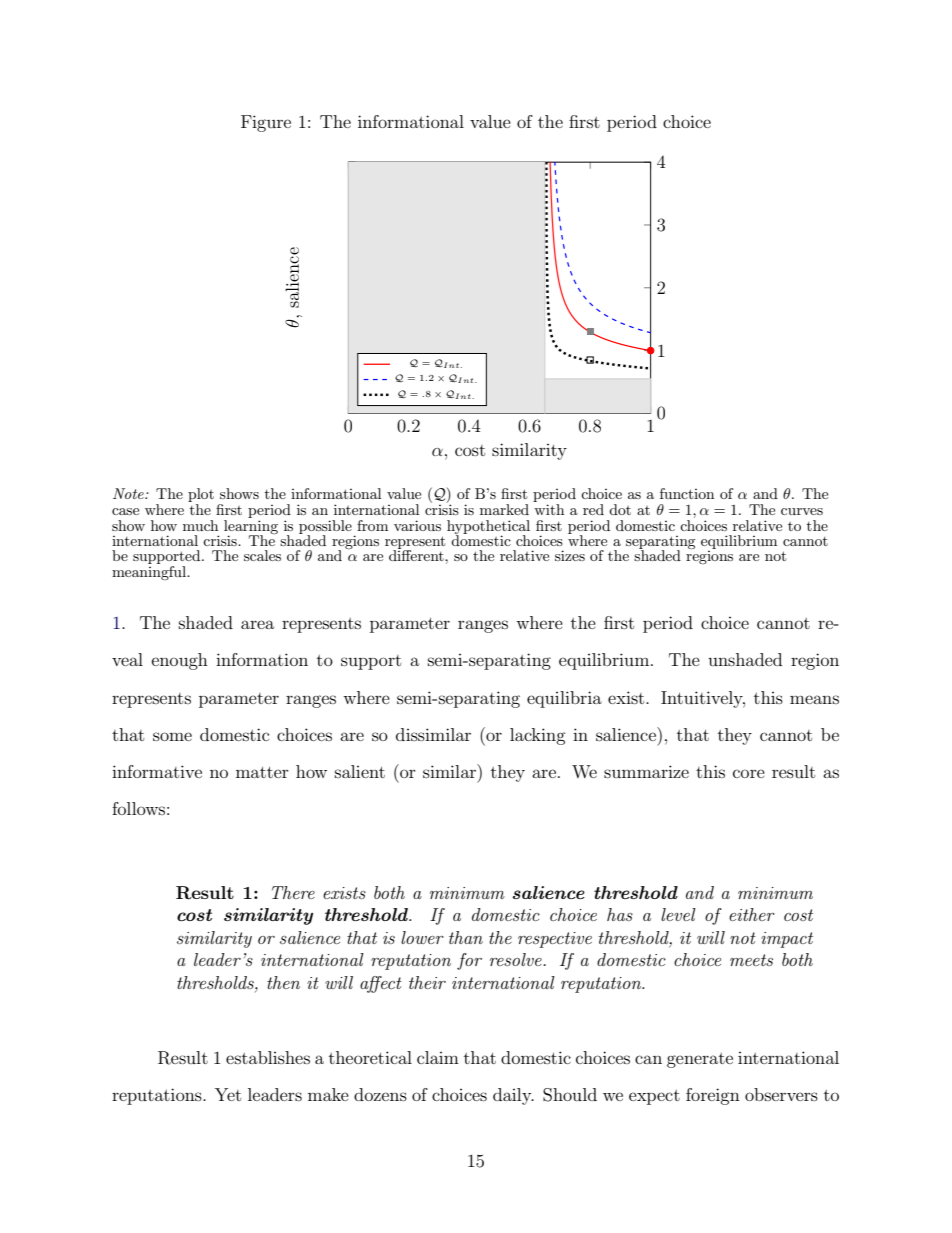 The height and width of the screenshot is (1233, 952). I want to click on claim, so click(438, 1057).
